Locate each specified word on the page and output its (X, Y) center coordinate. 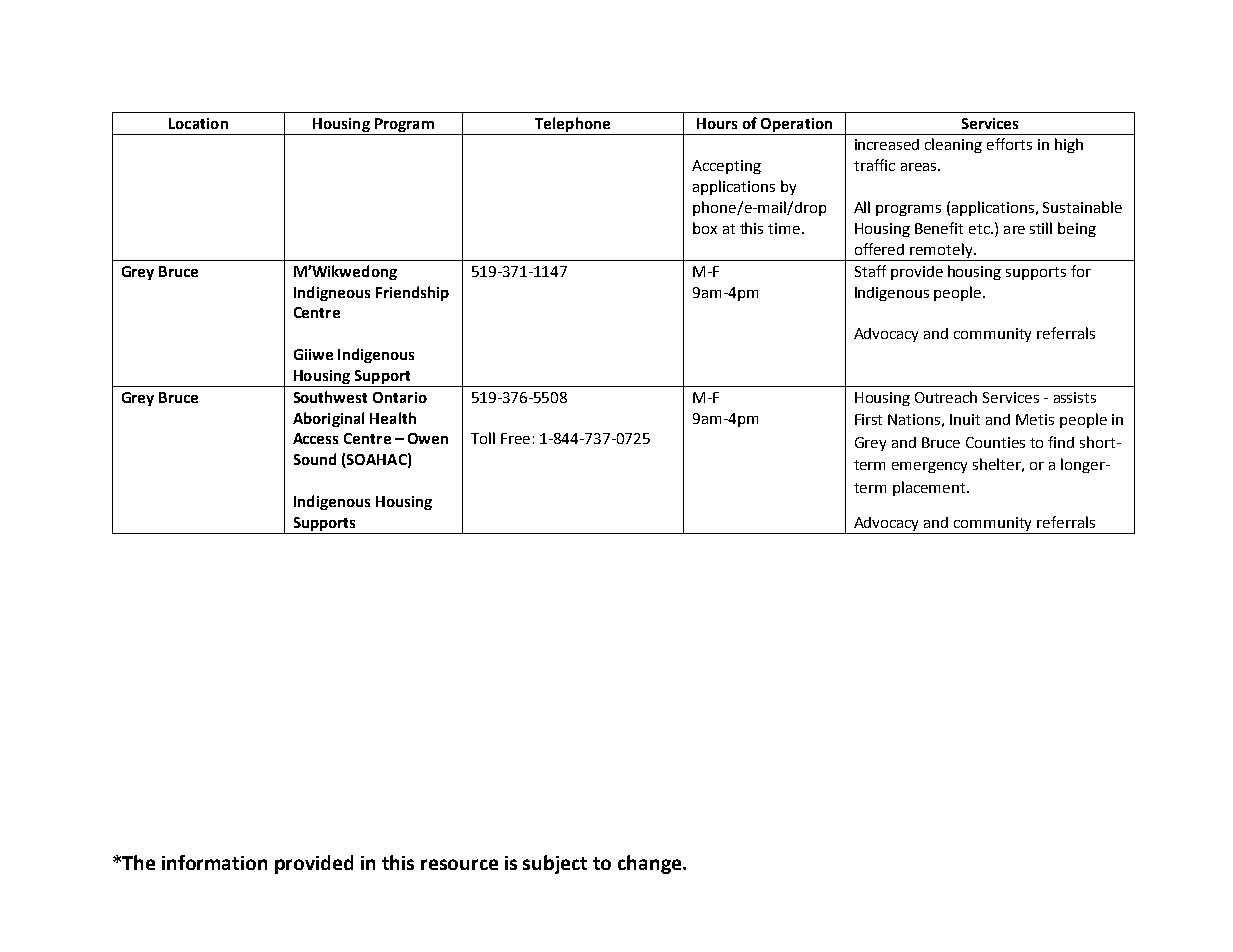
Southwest (330, 397)
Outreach (946, 397)
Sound (315, 459)
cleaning (953, 145)
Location (198, 123)
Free (515, 438)
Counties (995, 442)
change (651, 864)
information (214, 862)
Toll (483, 438)
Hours (717, 123)
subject (555, 864)
